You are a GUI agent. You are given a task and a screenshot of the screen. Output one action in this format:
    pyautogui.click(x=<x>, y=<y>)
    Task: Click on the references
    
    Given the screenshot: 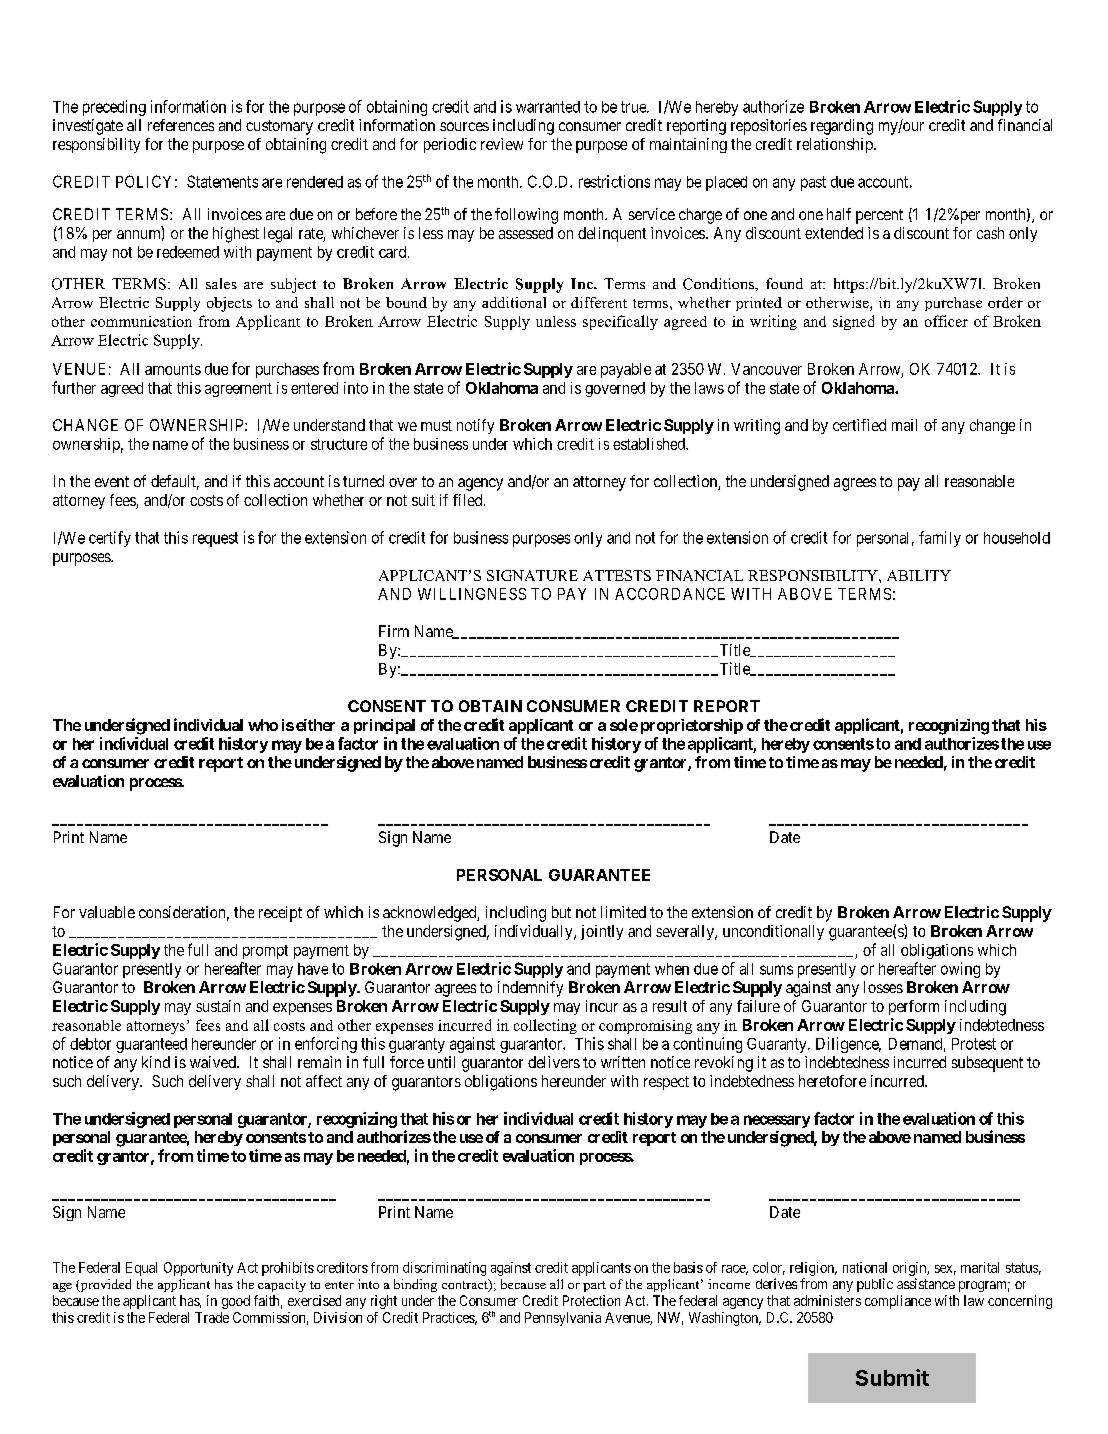 What is the action you would take?
    pyautogui.click(x=181, y=125)
